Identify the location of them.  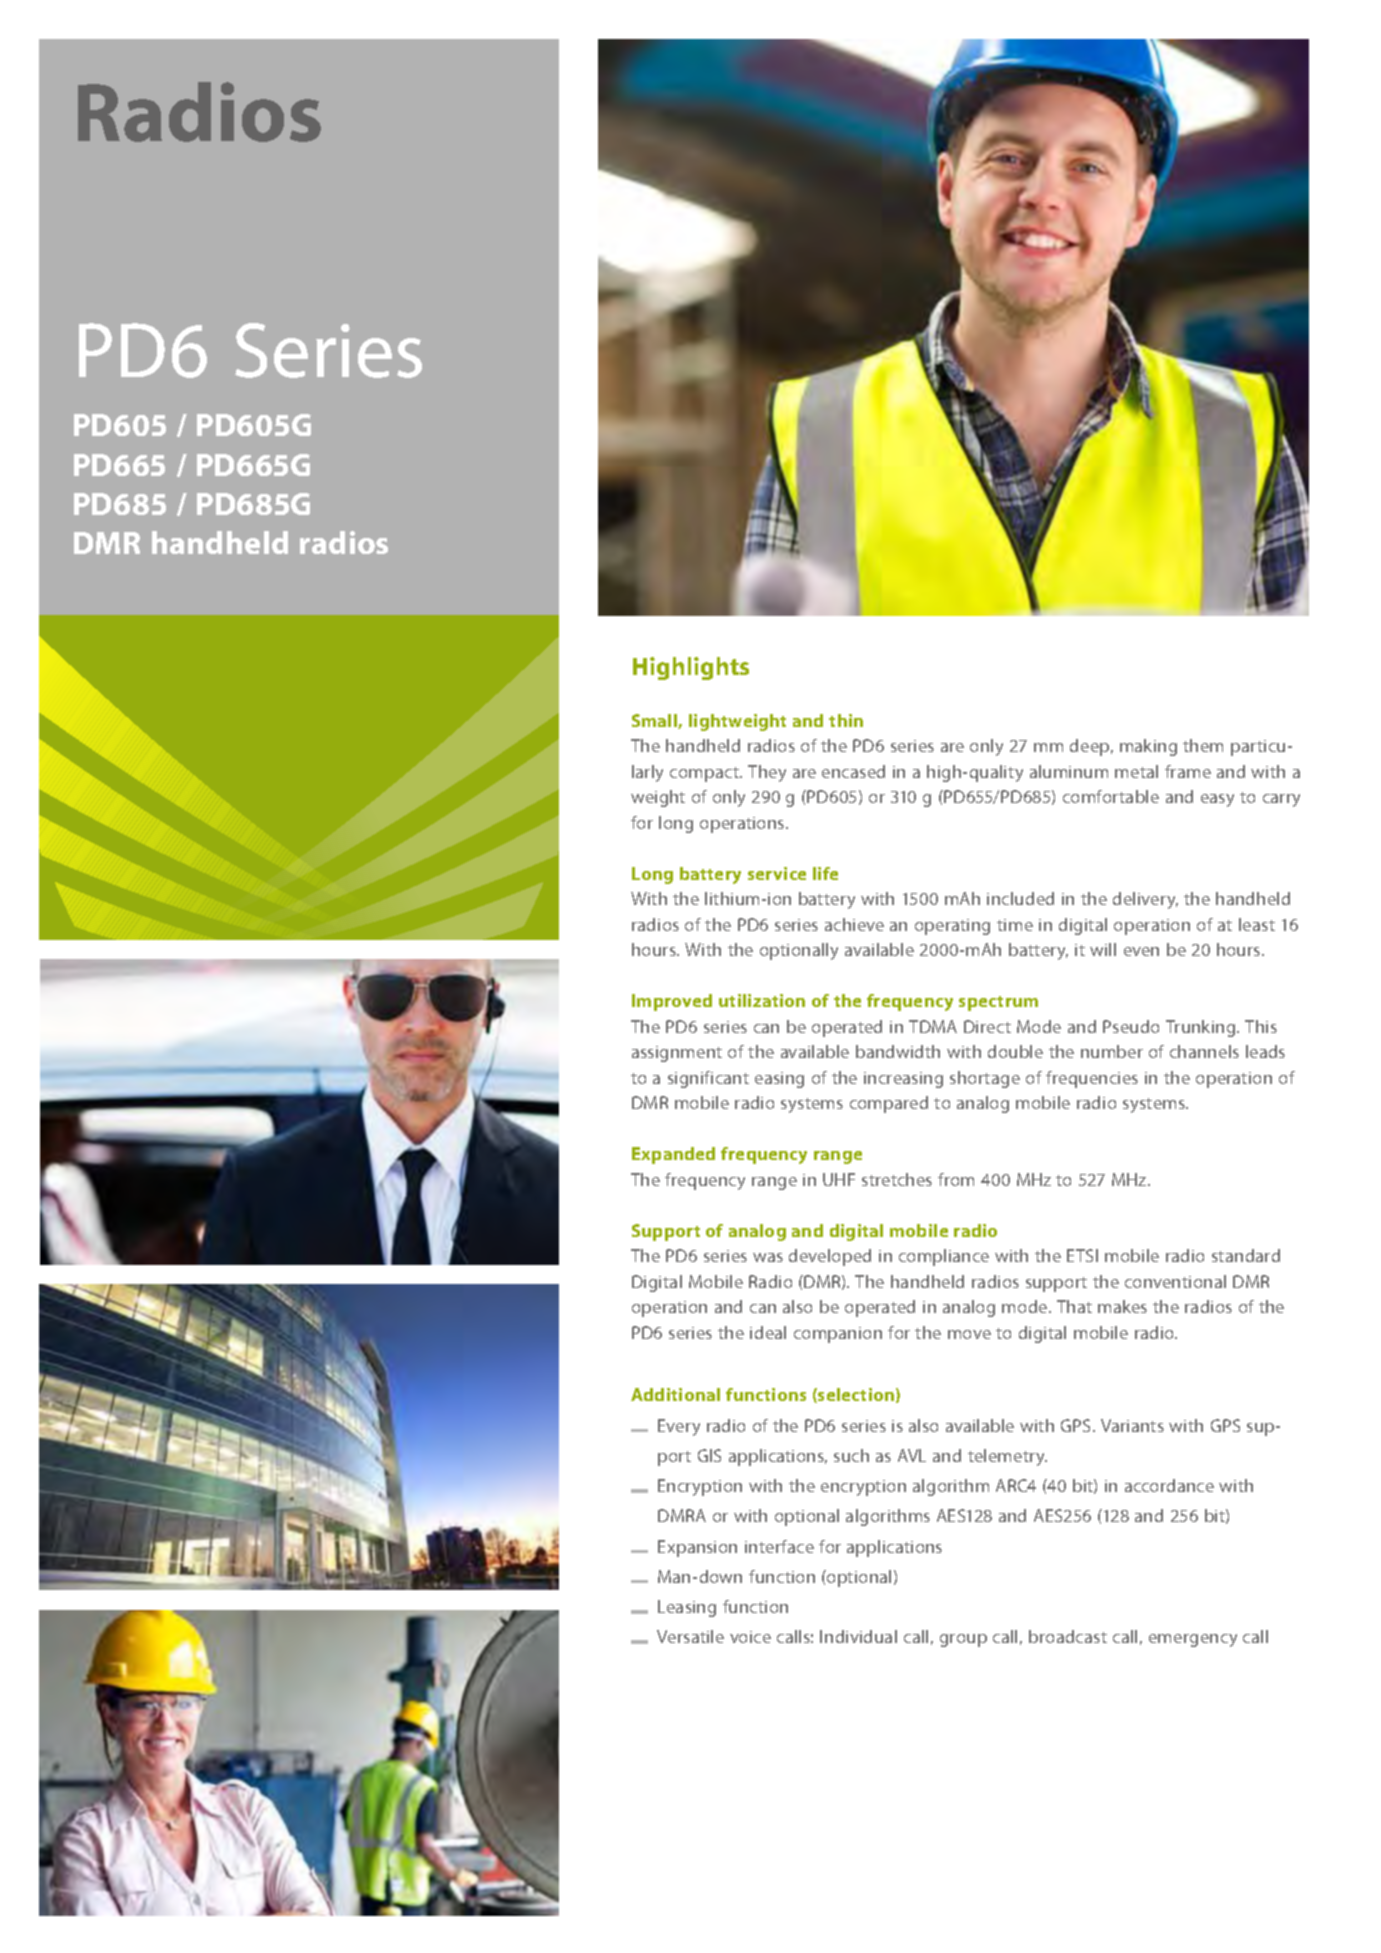
(1203, 745).
